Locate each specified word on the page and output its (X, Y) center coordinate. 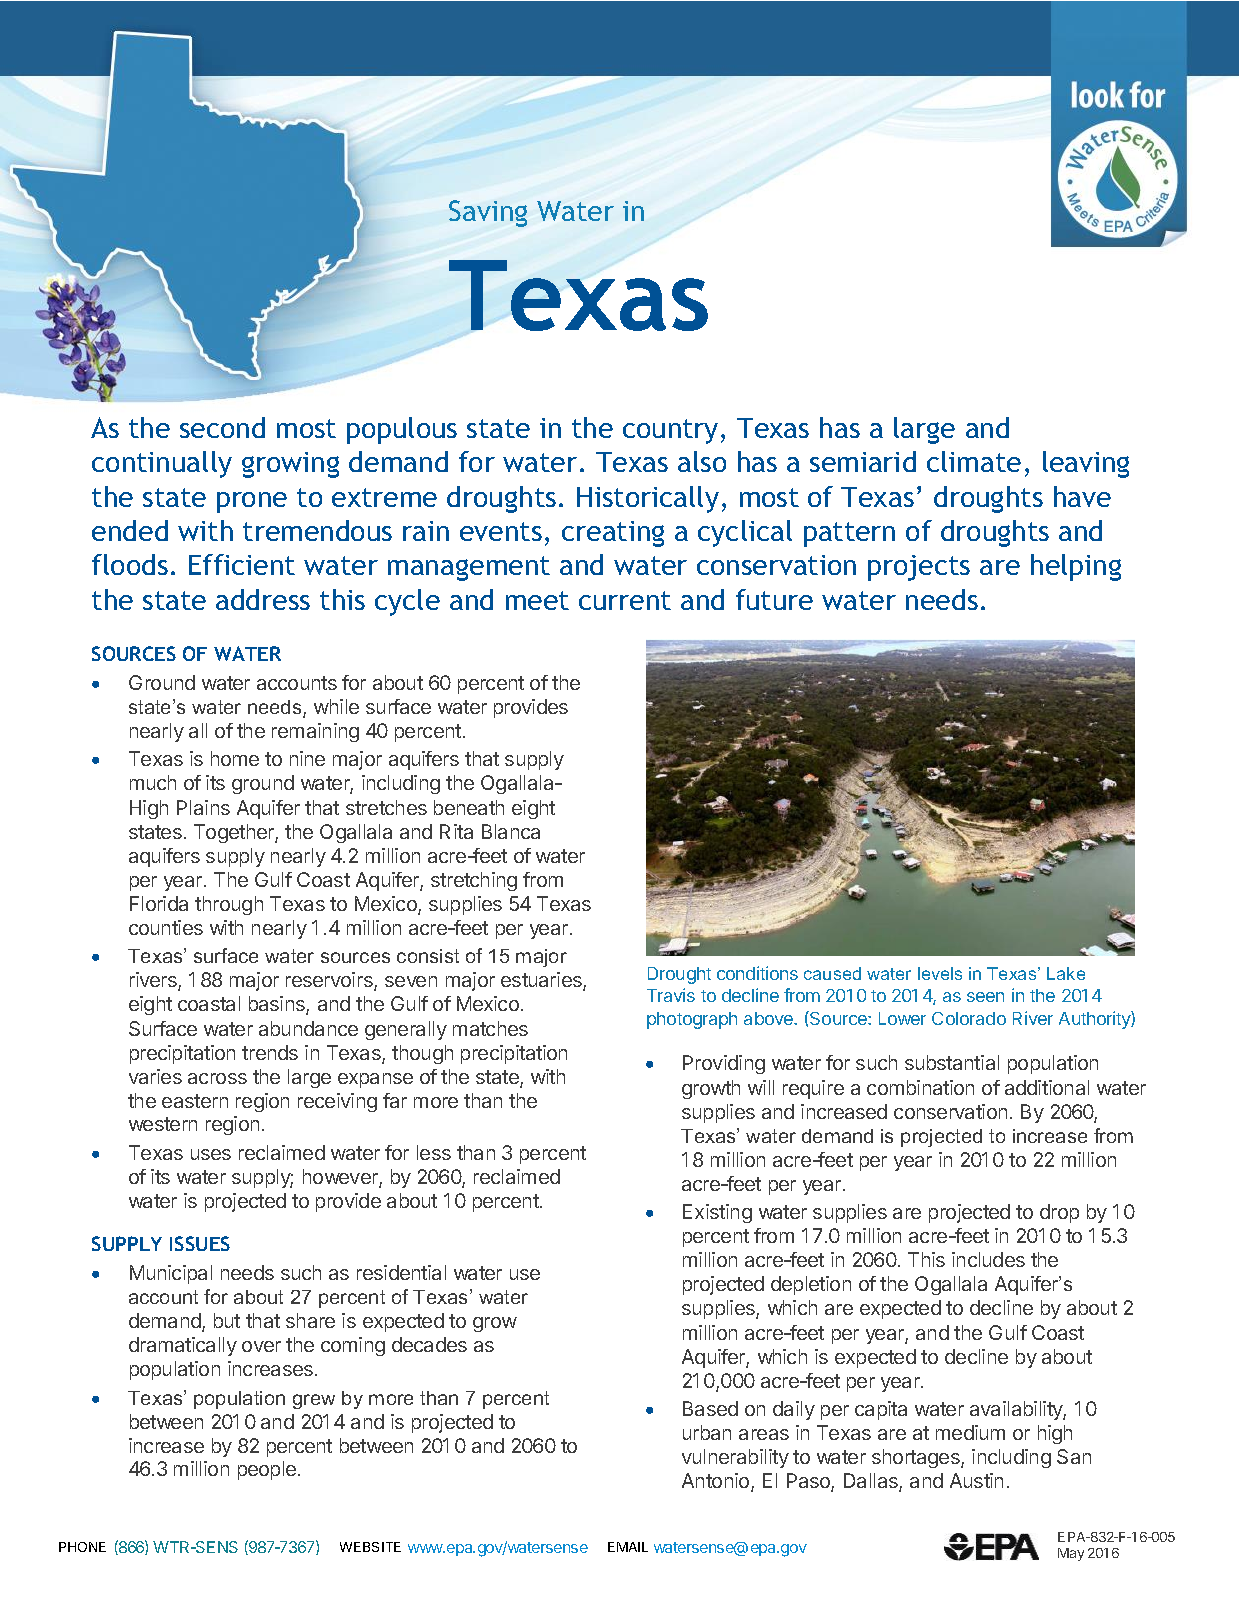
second (222, 427)
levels (940, 973)
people (267, 1470)
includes (988, 1259)
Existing (717, 1213)
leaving (1086, 464)
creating (613, 534)
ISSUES (200, 1243)
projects (919, 568)
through (229, 905)
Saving (488, 213)
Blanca (511, 831)
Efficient (242, 564)
